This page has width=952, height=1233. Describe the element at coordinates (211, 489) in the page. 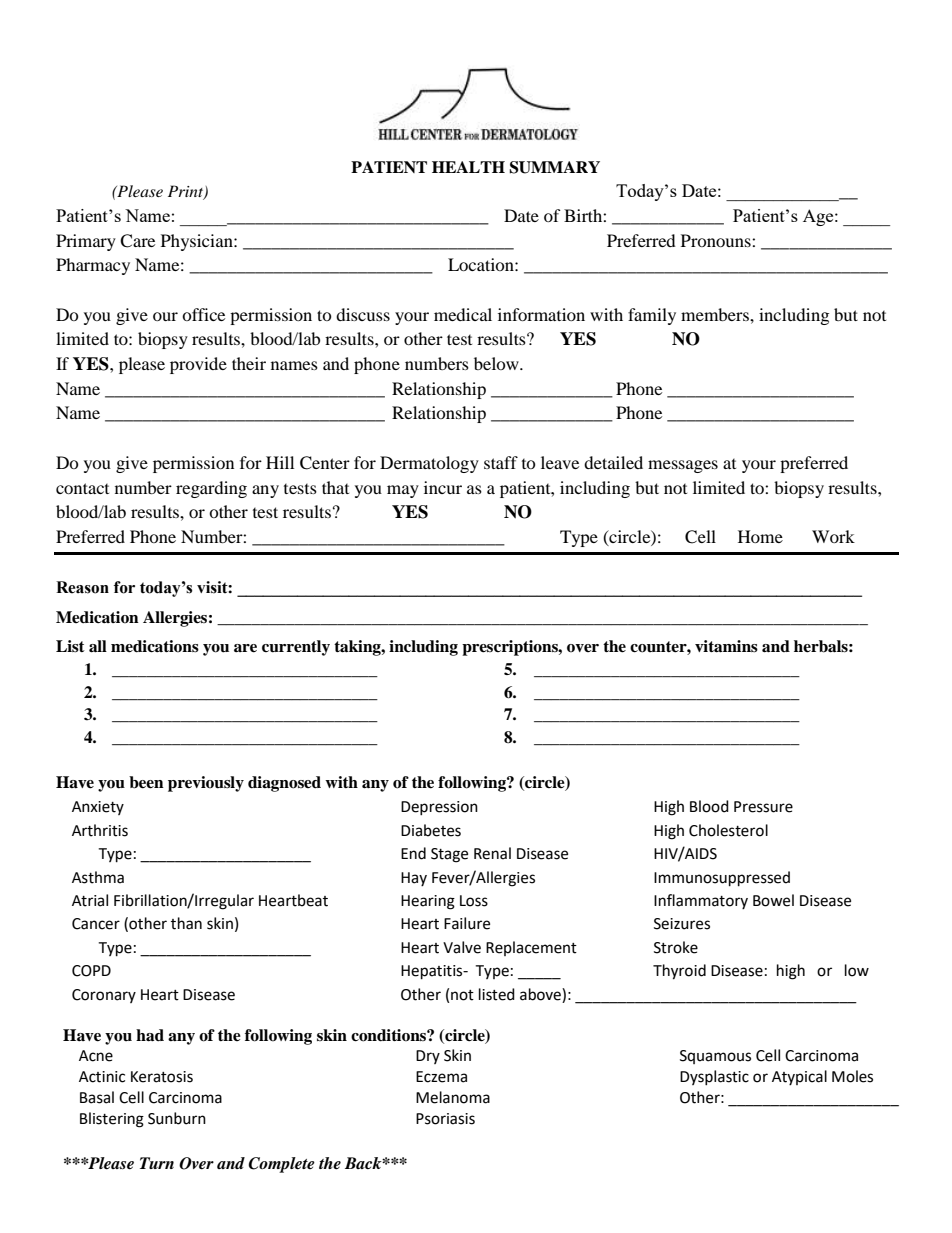

I see `regarding` at that location.
